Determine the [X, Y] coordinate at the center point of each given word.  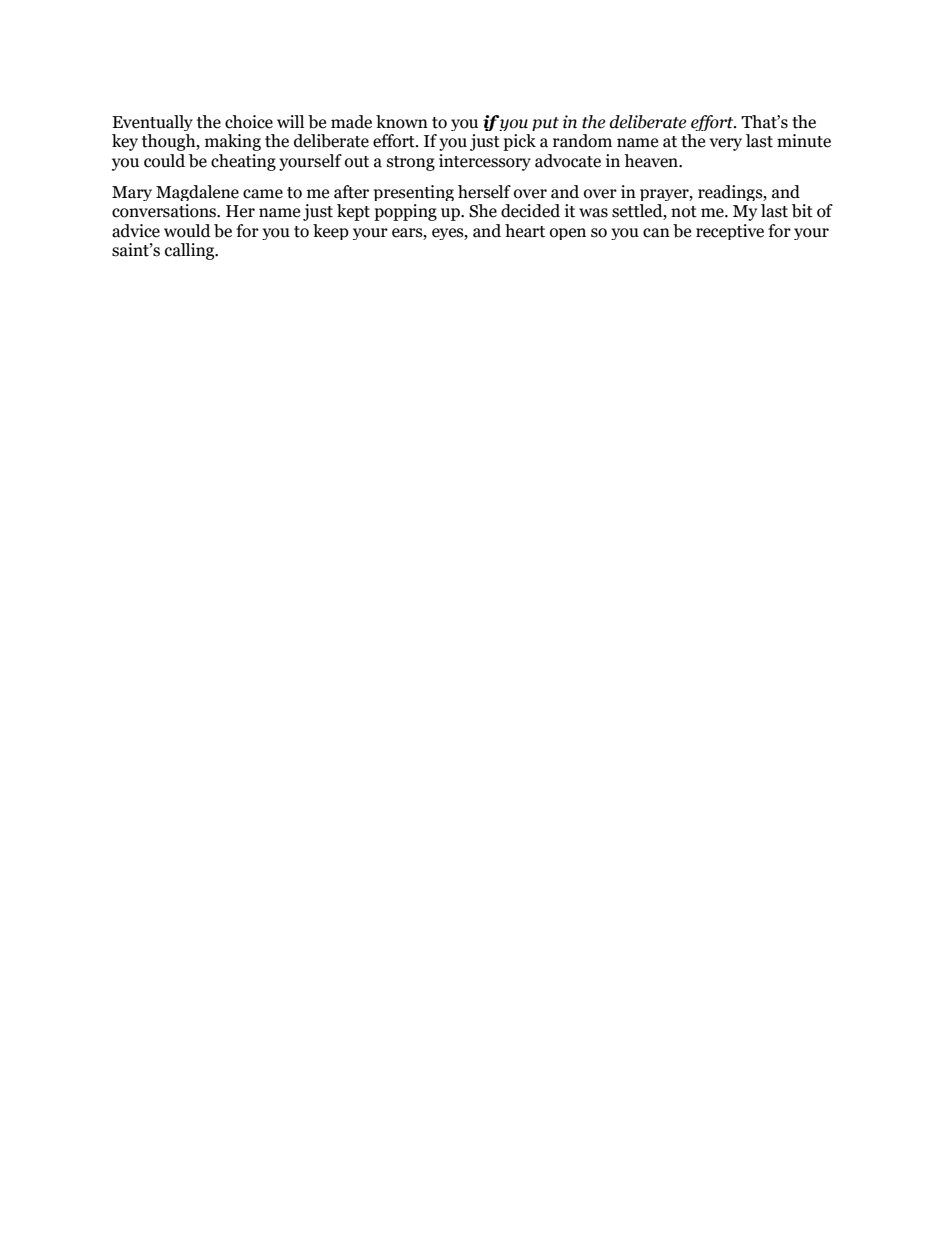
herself [484, 192]
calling [191, 251]
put [545, 124]
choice [249, 122]
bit [802, 211]
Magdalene [197, 193]
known [402, 122]
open [568, 234]
